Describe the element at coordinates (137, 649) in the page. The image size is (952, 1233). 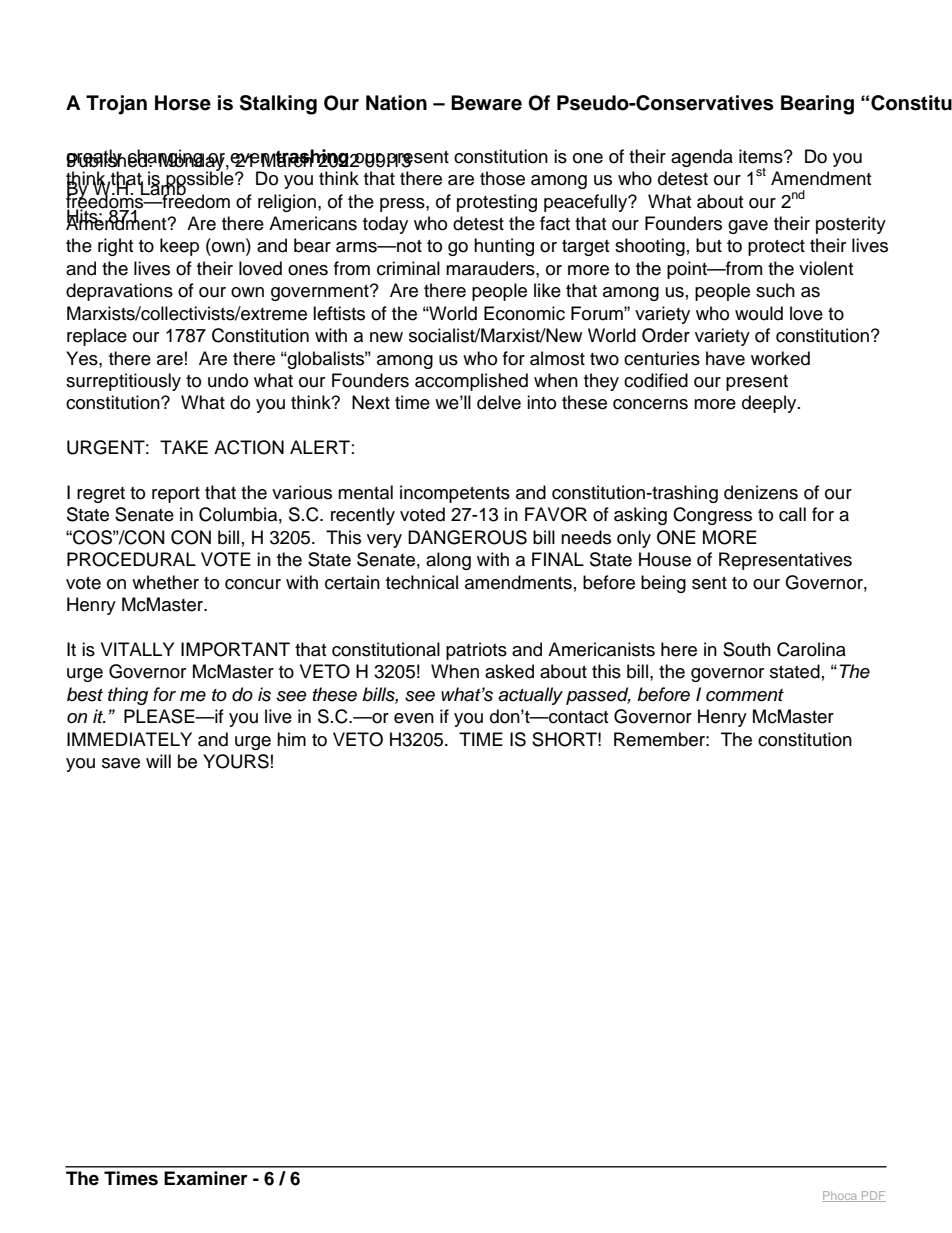
I see `VITALLY` at that location.
